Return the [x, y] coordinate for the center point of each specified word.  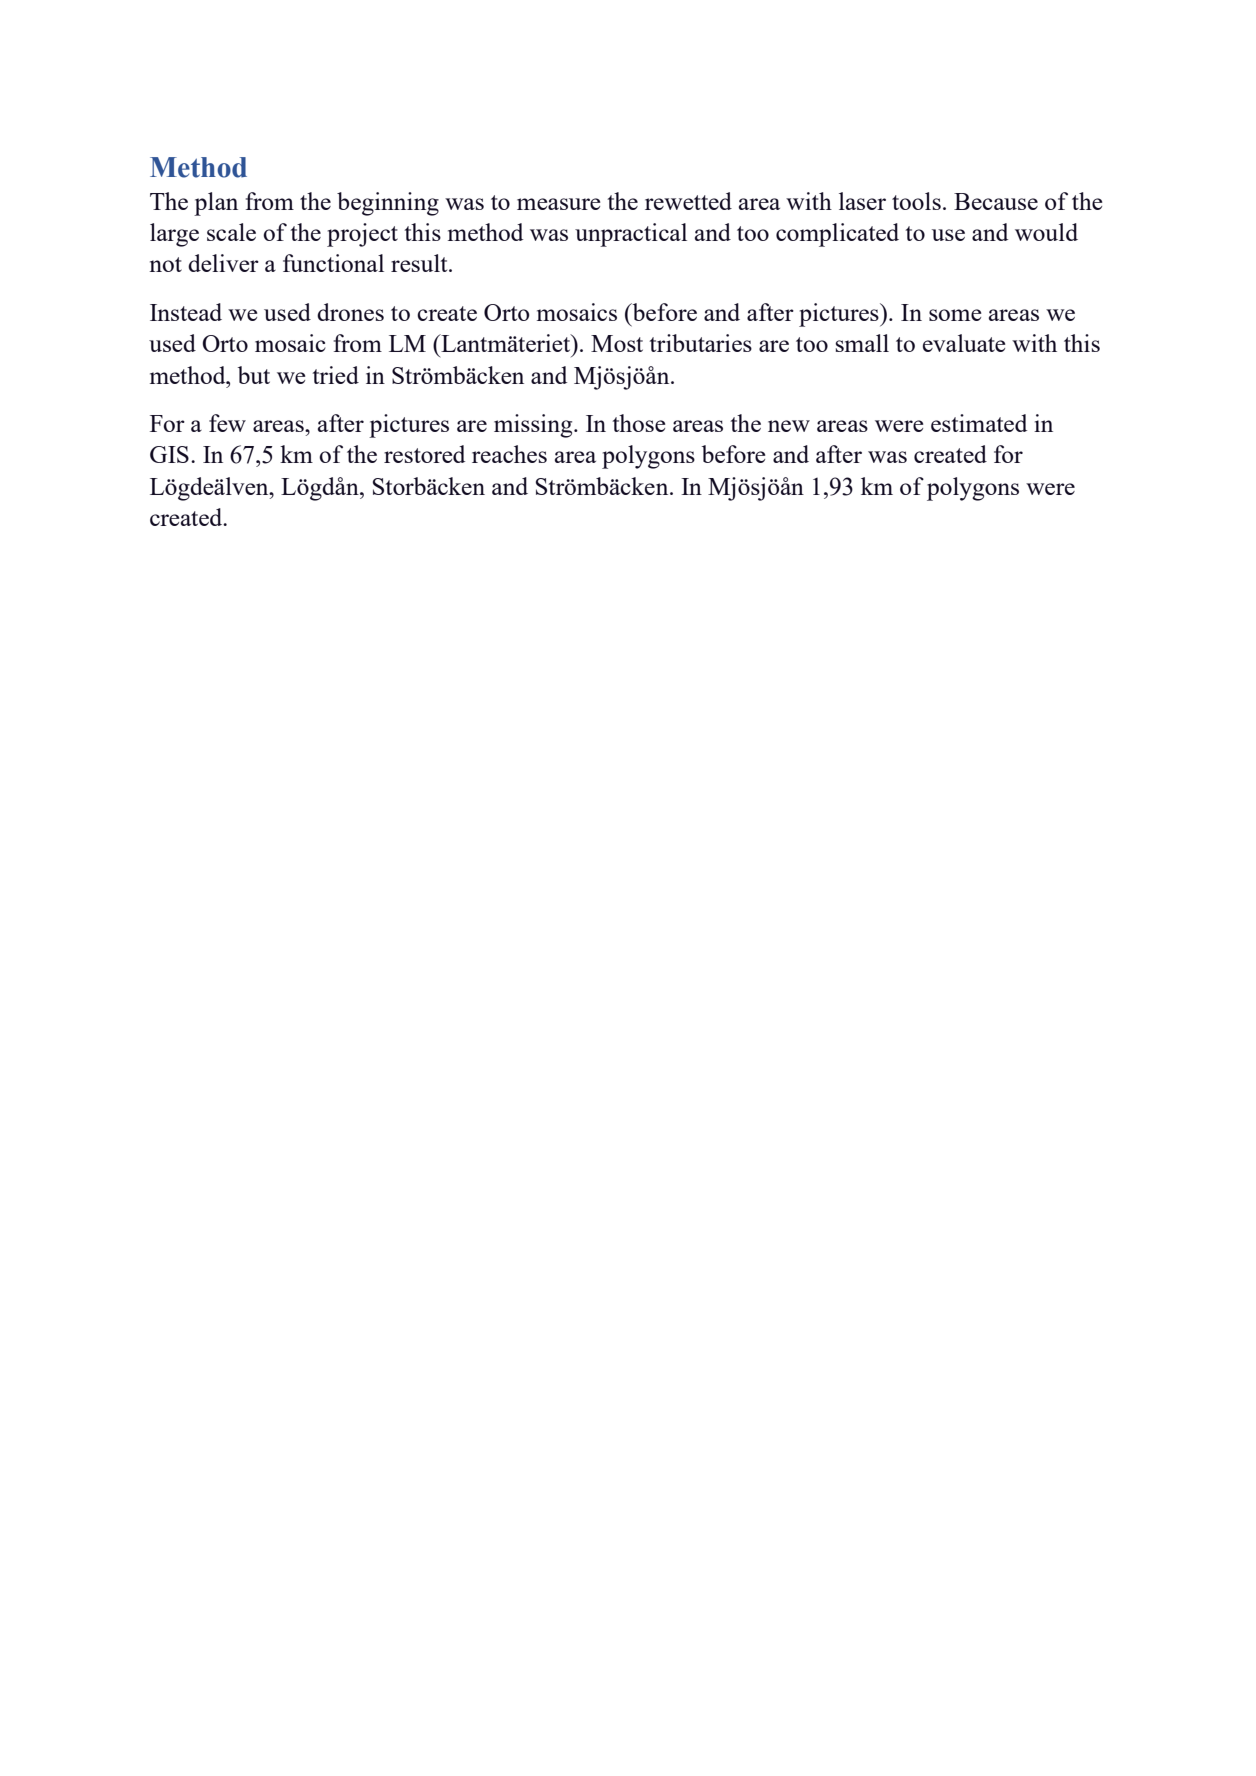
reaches [509, 454]
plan [216, 204]
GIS [169, 454]
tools [916, 201]
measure [558, 204]
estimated [979, 423]
